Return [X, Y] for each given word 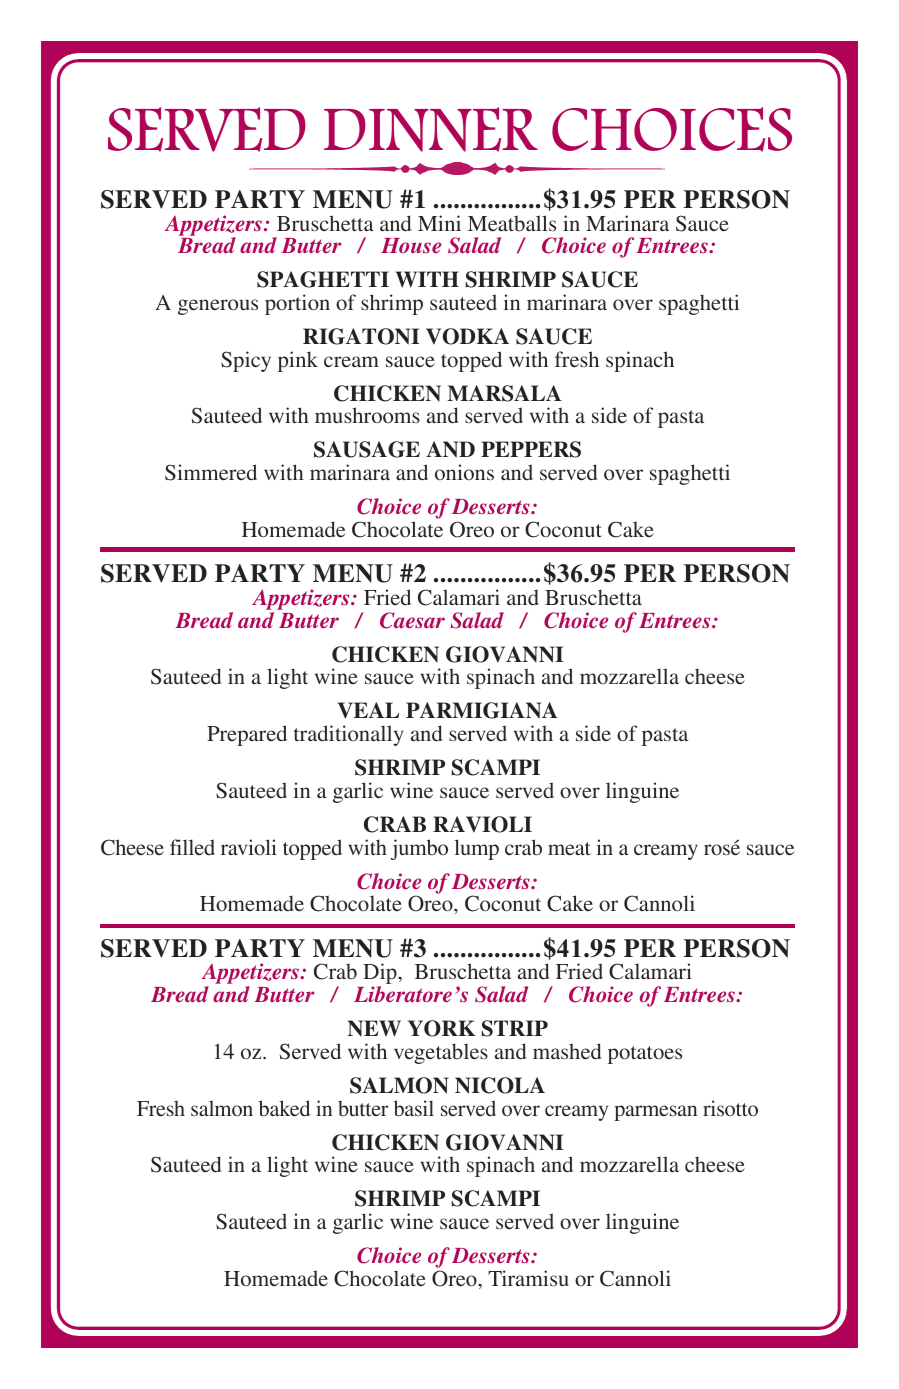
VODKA [467, 336]
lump [476, 849]
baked [284, 1108]
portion [297, 304]
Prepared [247, 735]
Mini [439, 223]
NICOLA [500, 1085]
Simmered [211, 472]
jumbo [419, 849]
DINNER [431, 129]
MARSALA [504, 393]
